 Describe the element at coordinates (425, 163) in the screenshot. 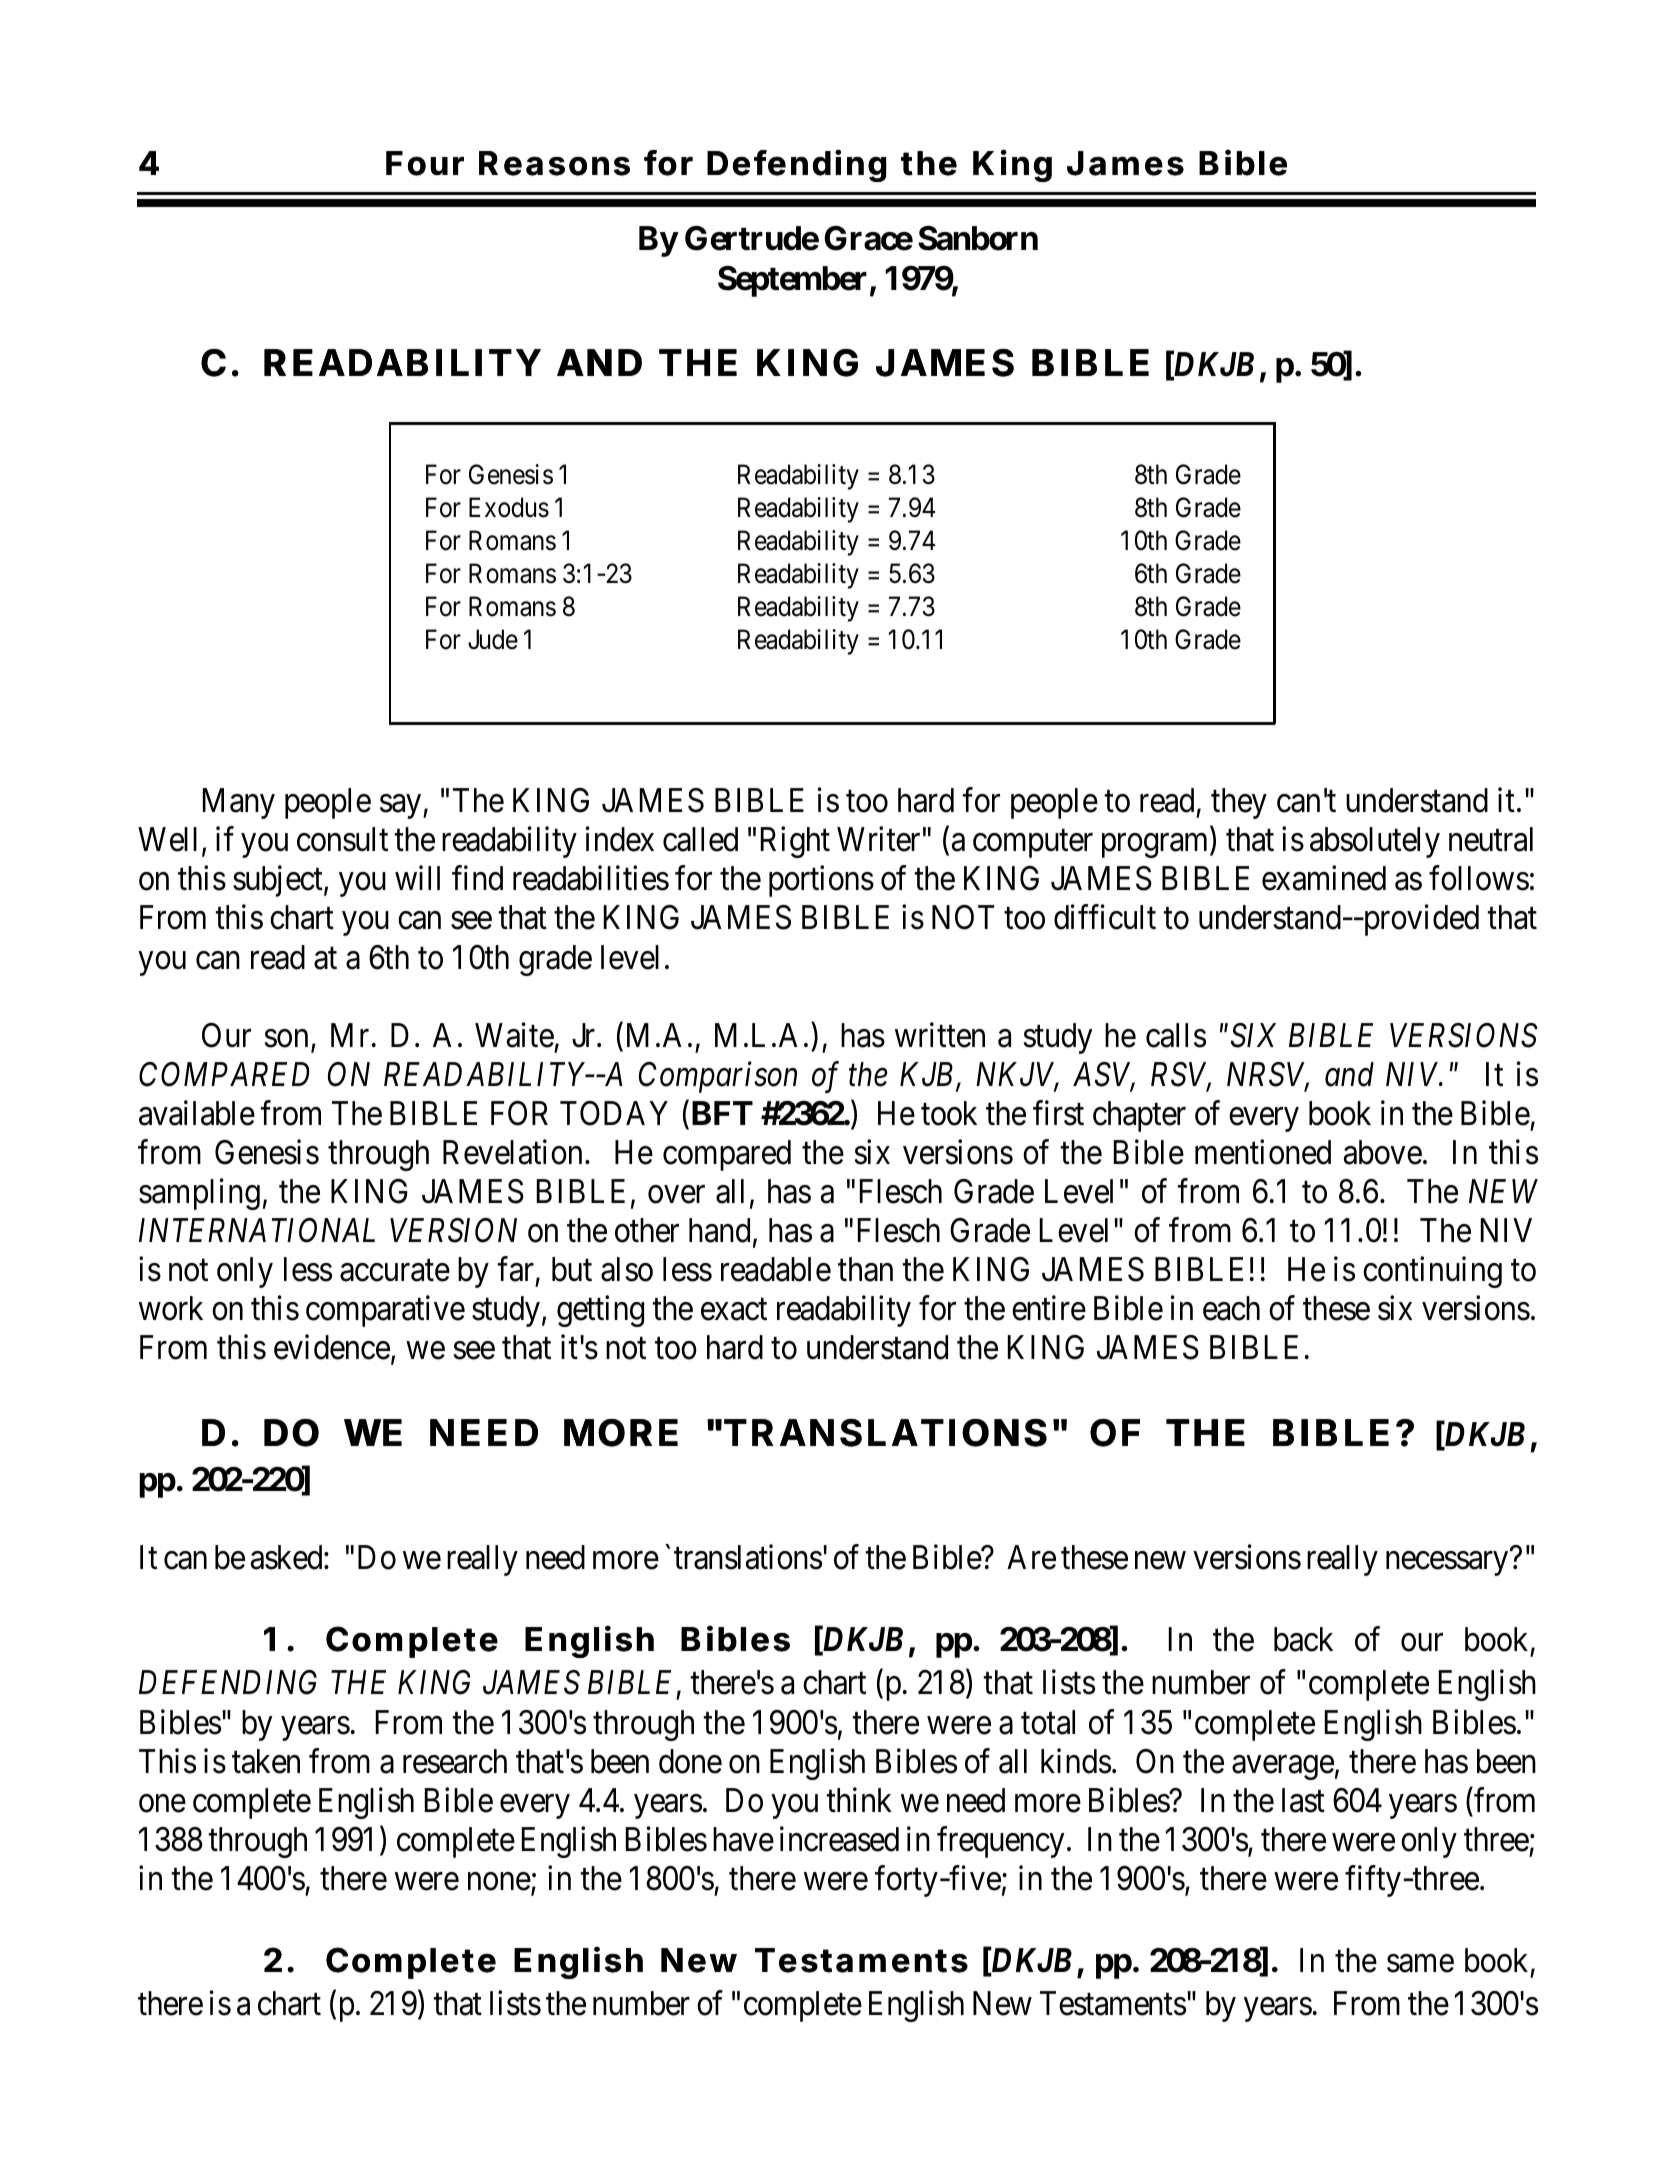

I see `Four` at that location.
